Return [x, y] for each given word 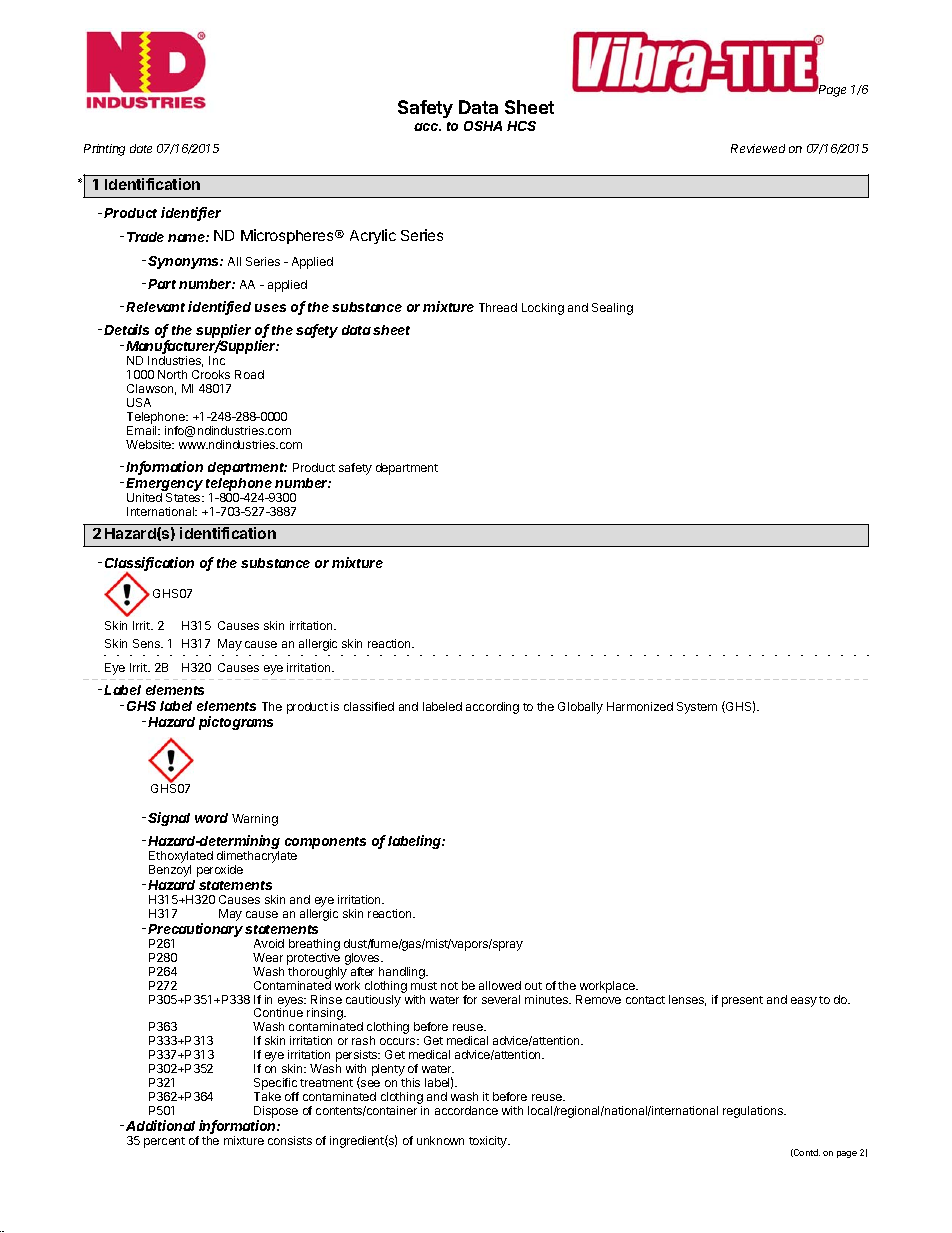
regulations [754, 1112]
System [697, 708]
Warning [255, 820]
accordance [466, 1110]
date [141, 148]
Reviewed [758, 148]
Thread [498, 307]
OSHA [483, 126]
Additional [160, 1125]
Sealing [612, 309]
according [492, 708]
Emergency [164, 486]
